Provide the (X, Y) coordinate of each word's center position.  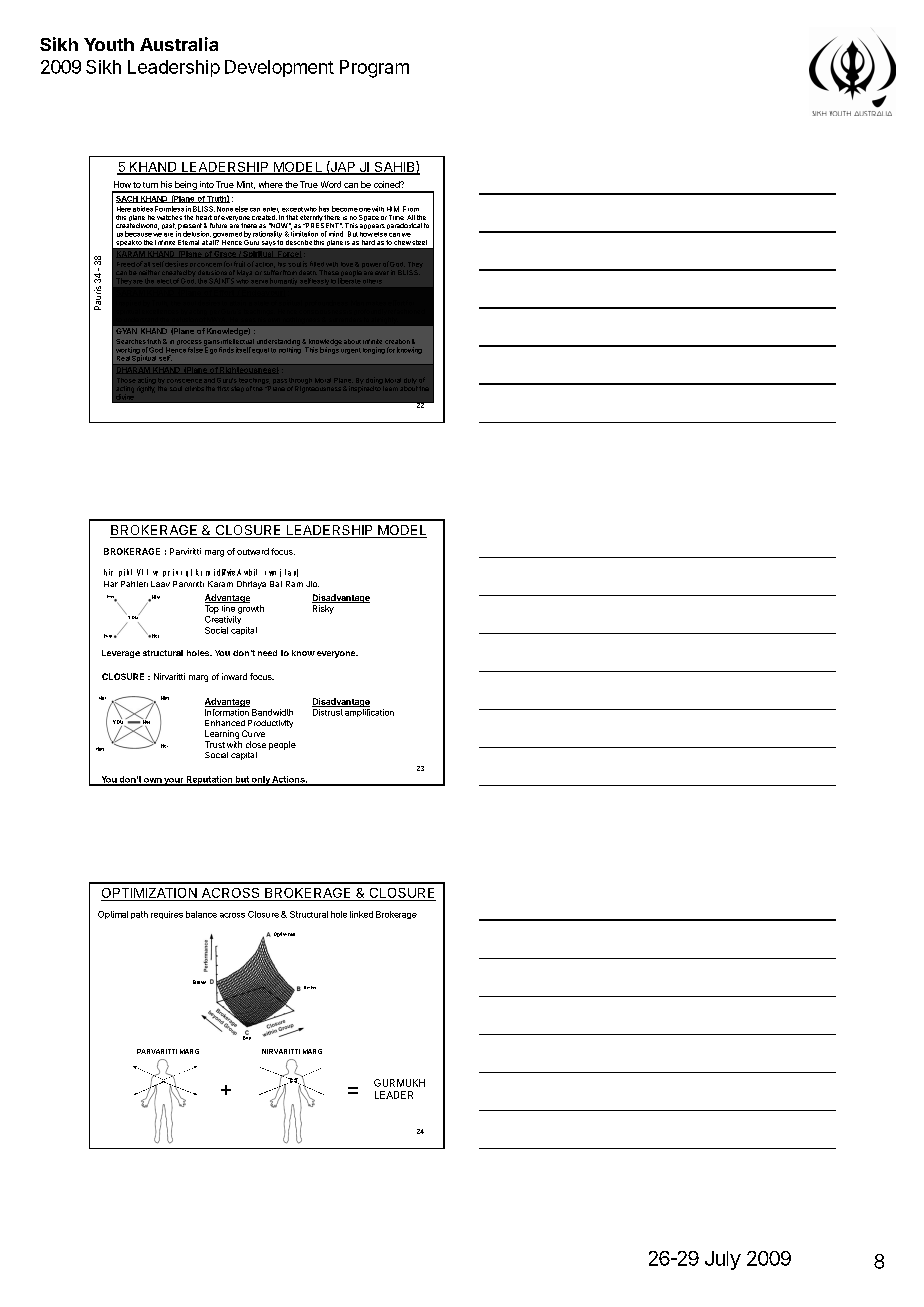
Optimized (284, 934)
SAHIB (394, 167)
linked (361, 914)
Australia (179, 44)
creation (397, 341)
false (195, 350)
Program (374, 69)
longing (374, 350)
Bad (247, 1037)
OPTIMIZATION (150, 894)
